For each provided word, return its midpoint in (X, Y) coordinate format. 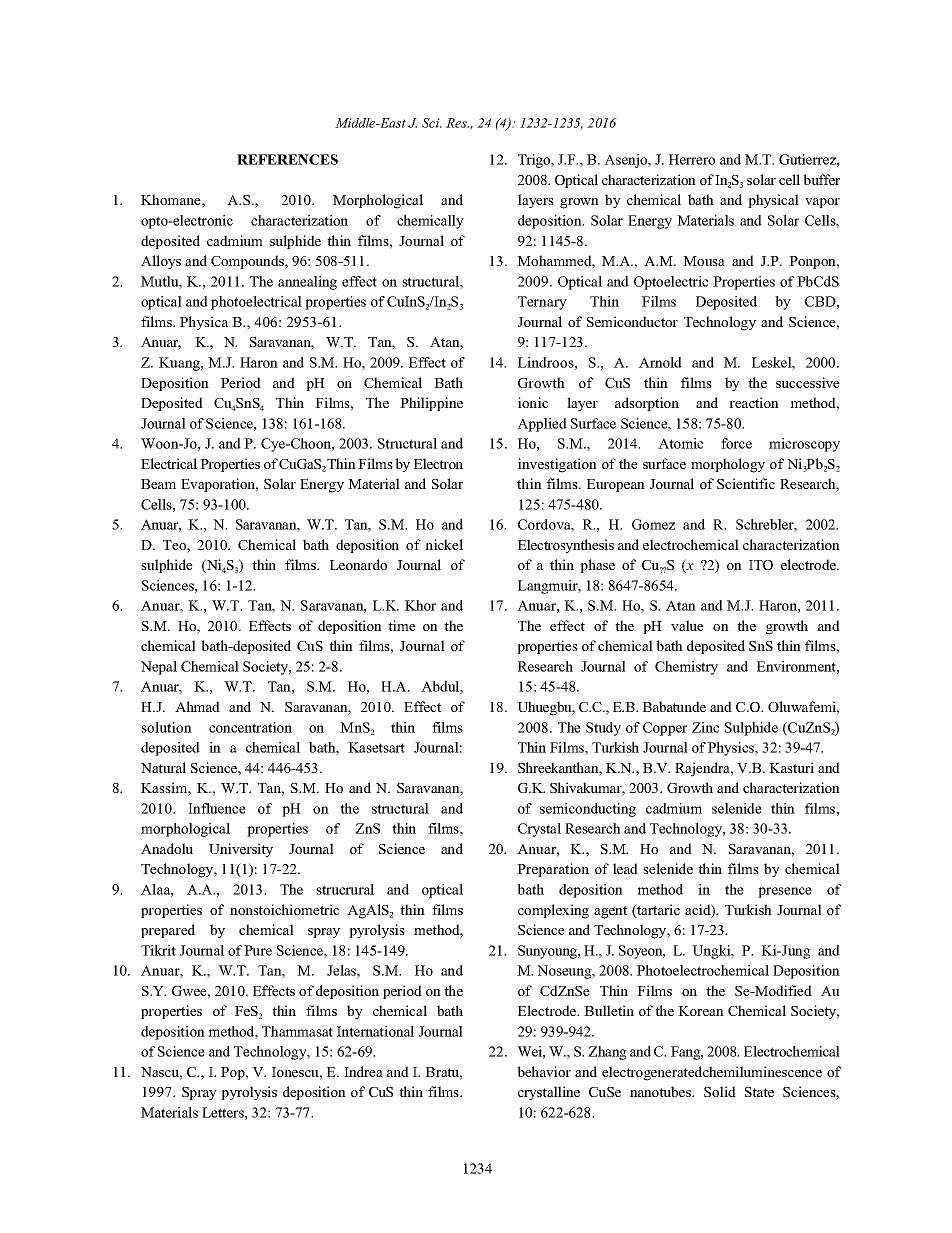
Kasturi (791, 767)
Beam (158, 484)
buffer (821, 179)
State (759, 1092)
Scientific (746, 483)
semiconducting (588, 810)
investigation (557, 465)
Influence (217, 808)
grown (579, 203)
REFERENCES (287, 159)
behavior (544, 1071)
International (375, 1031)
